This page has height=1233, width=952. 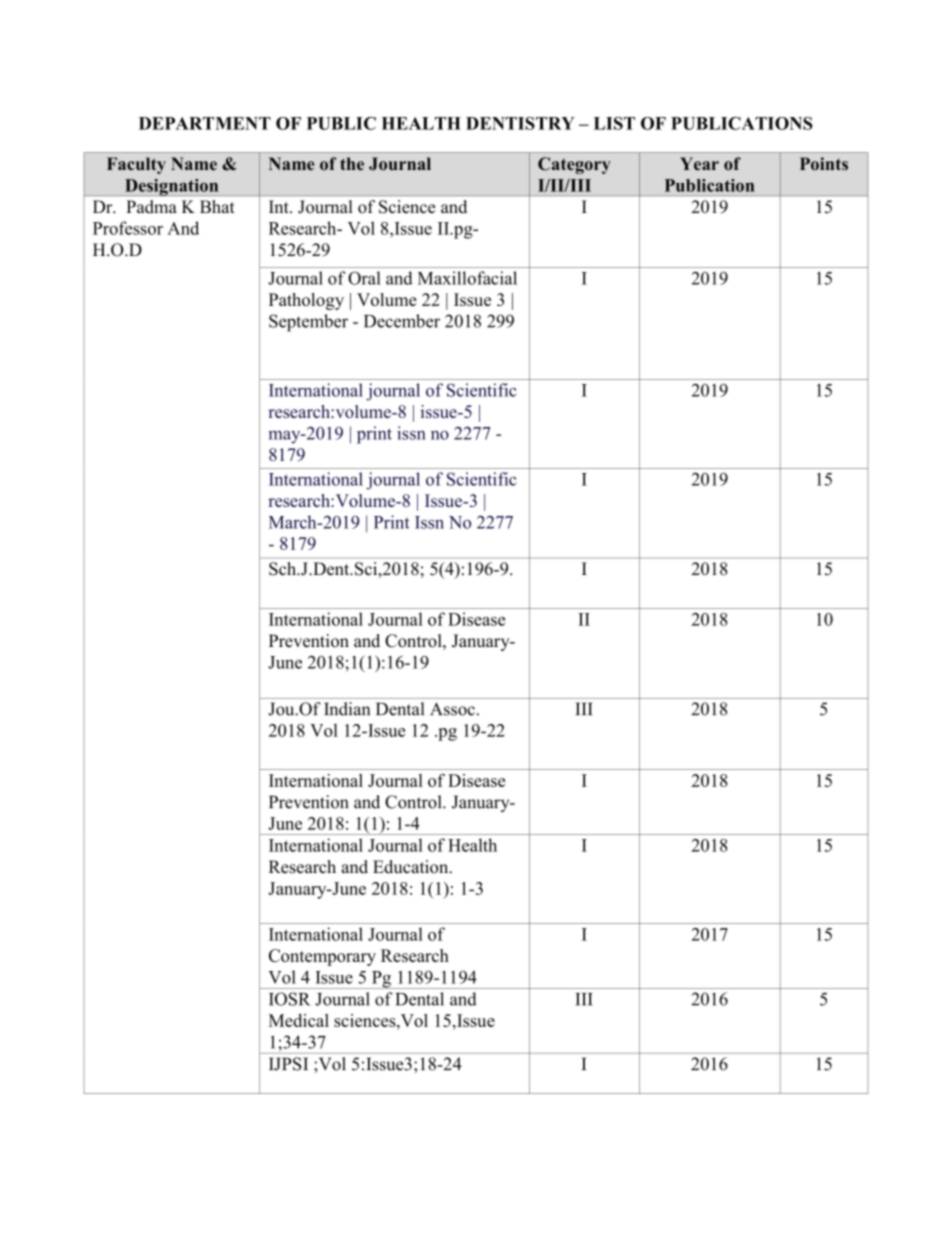 What do you see at coordinates (364, 278) in the page?
I see `Oral` at bounding box center [364, 278].
